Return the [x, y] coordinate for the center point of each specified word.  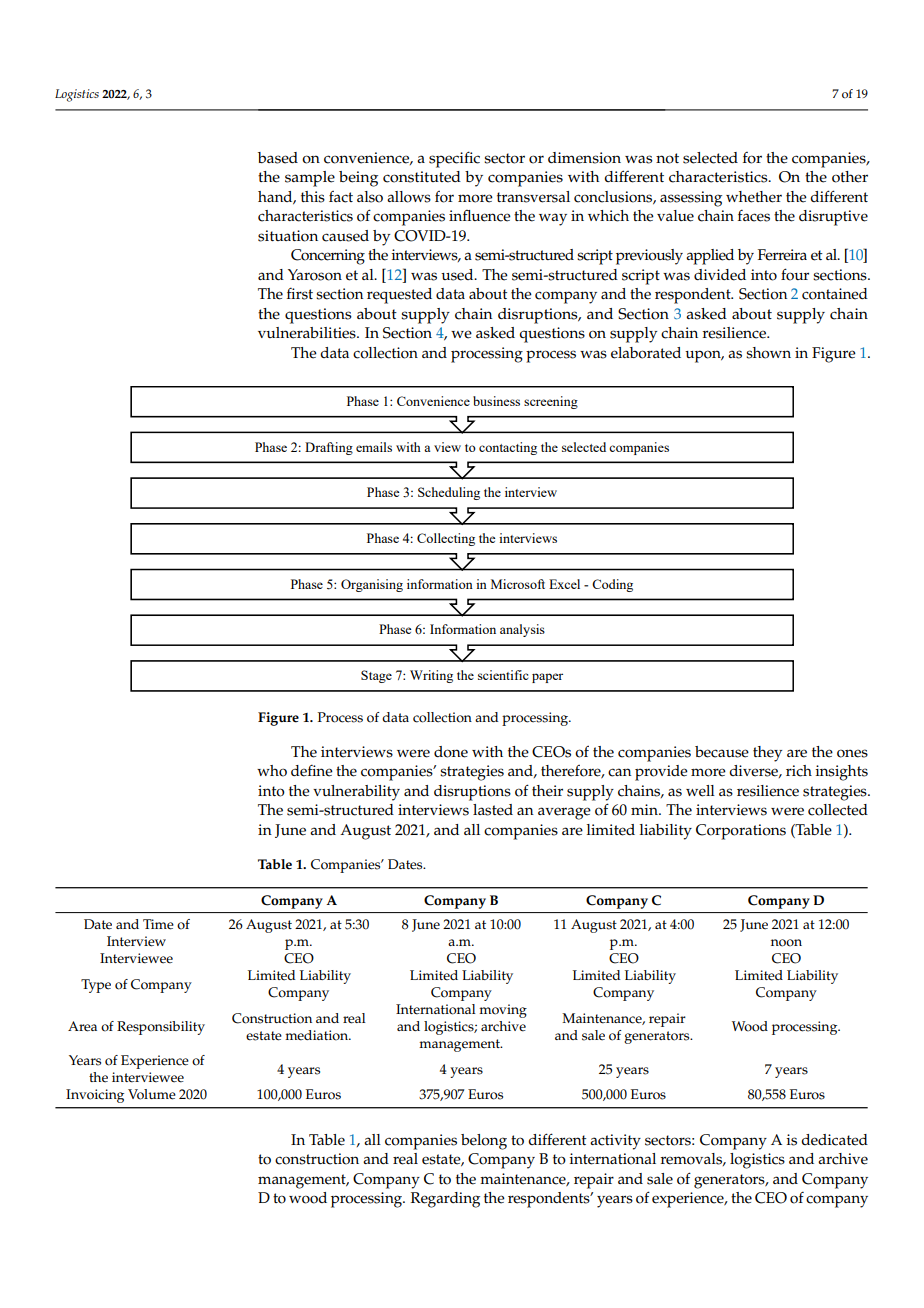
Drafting [329, 448]
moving [503, 1011]
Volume [152, 1094]
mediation [317, 1035]
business [496, 401]
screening [551, 402]
